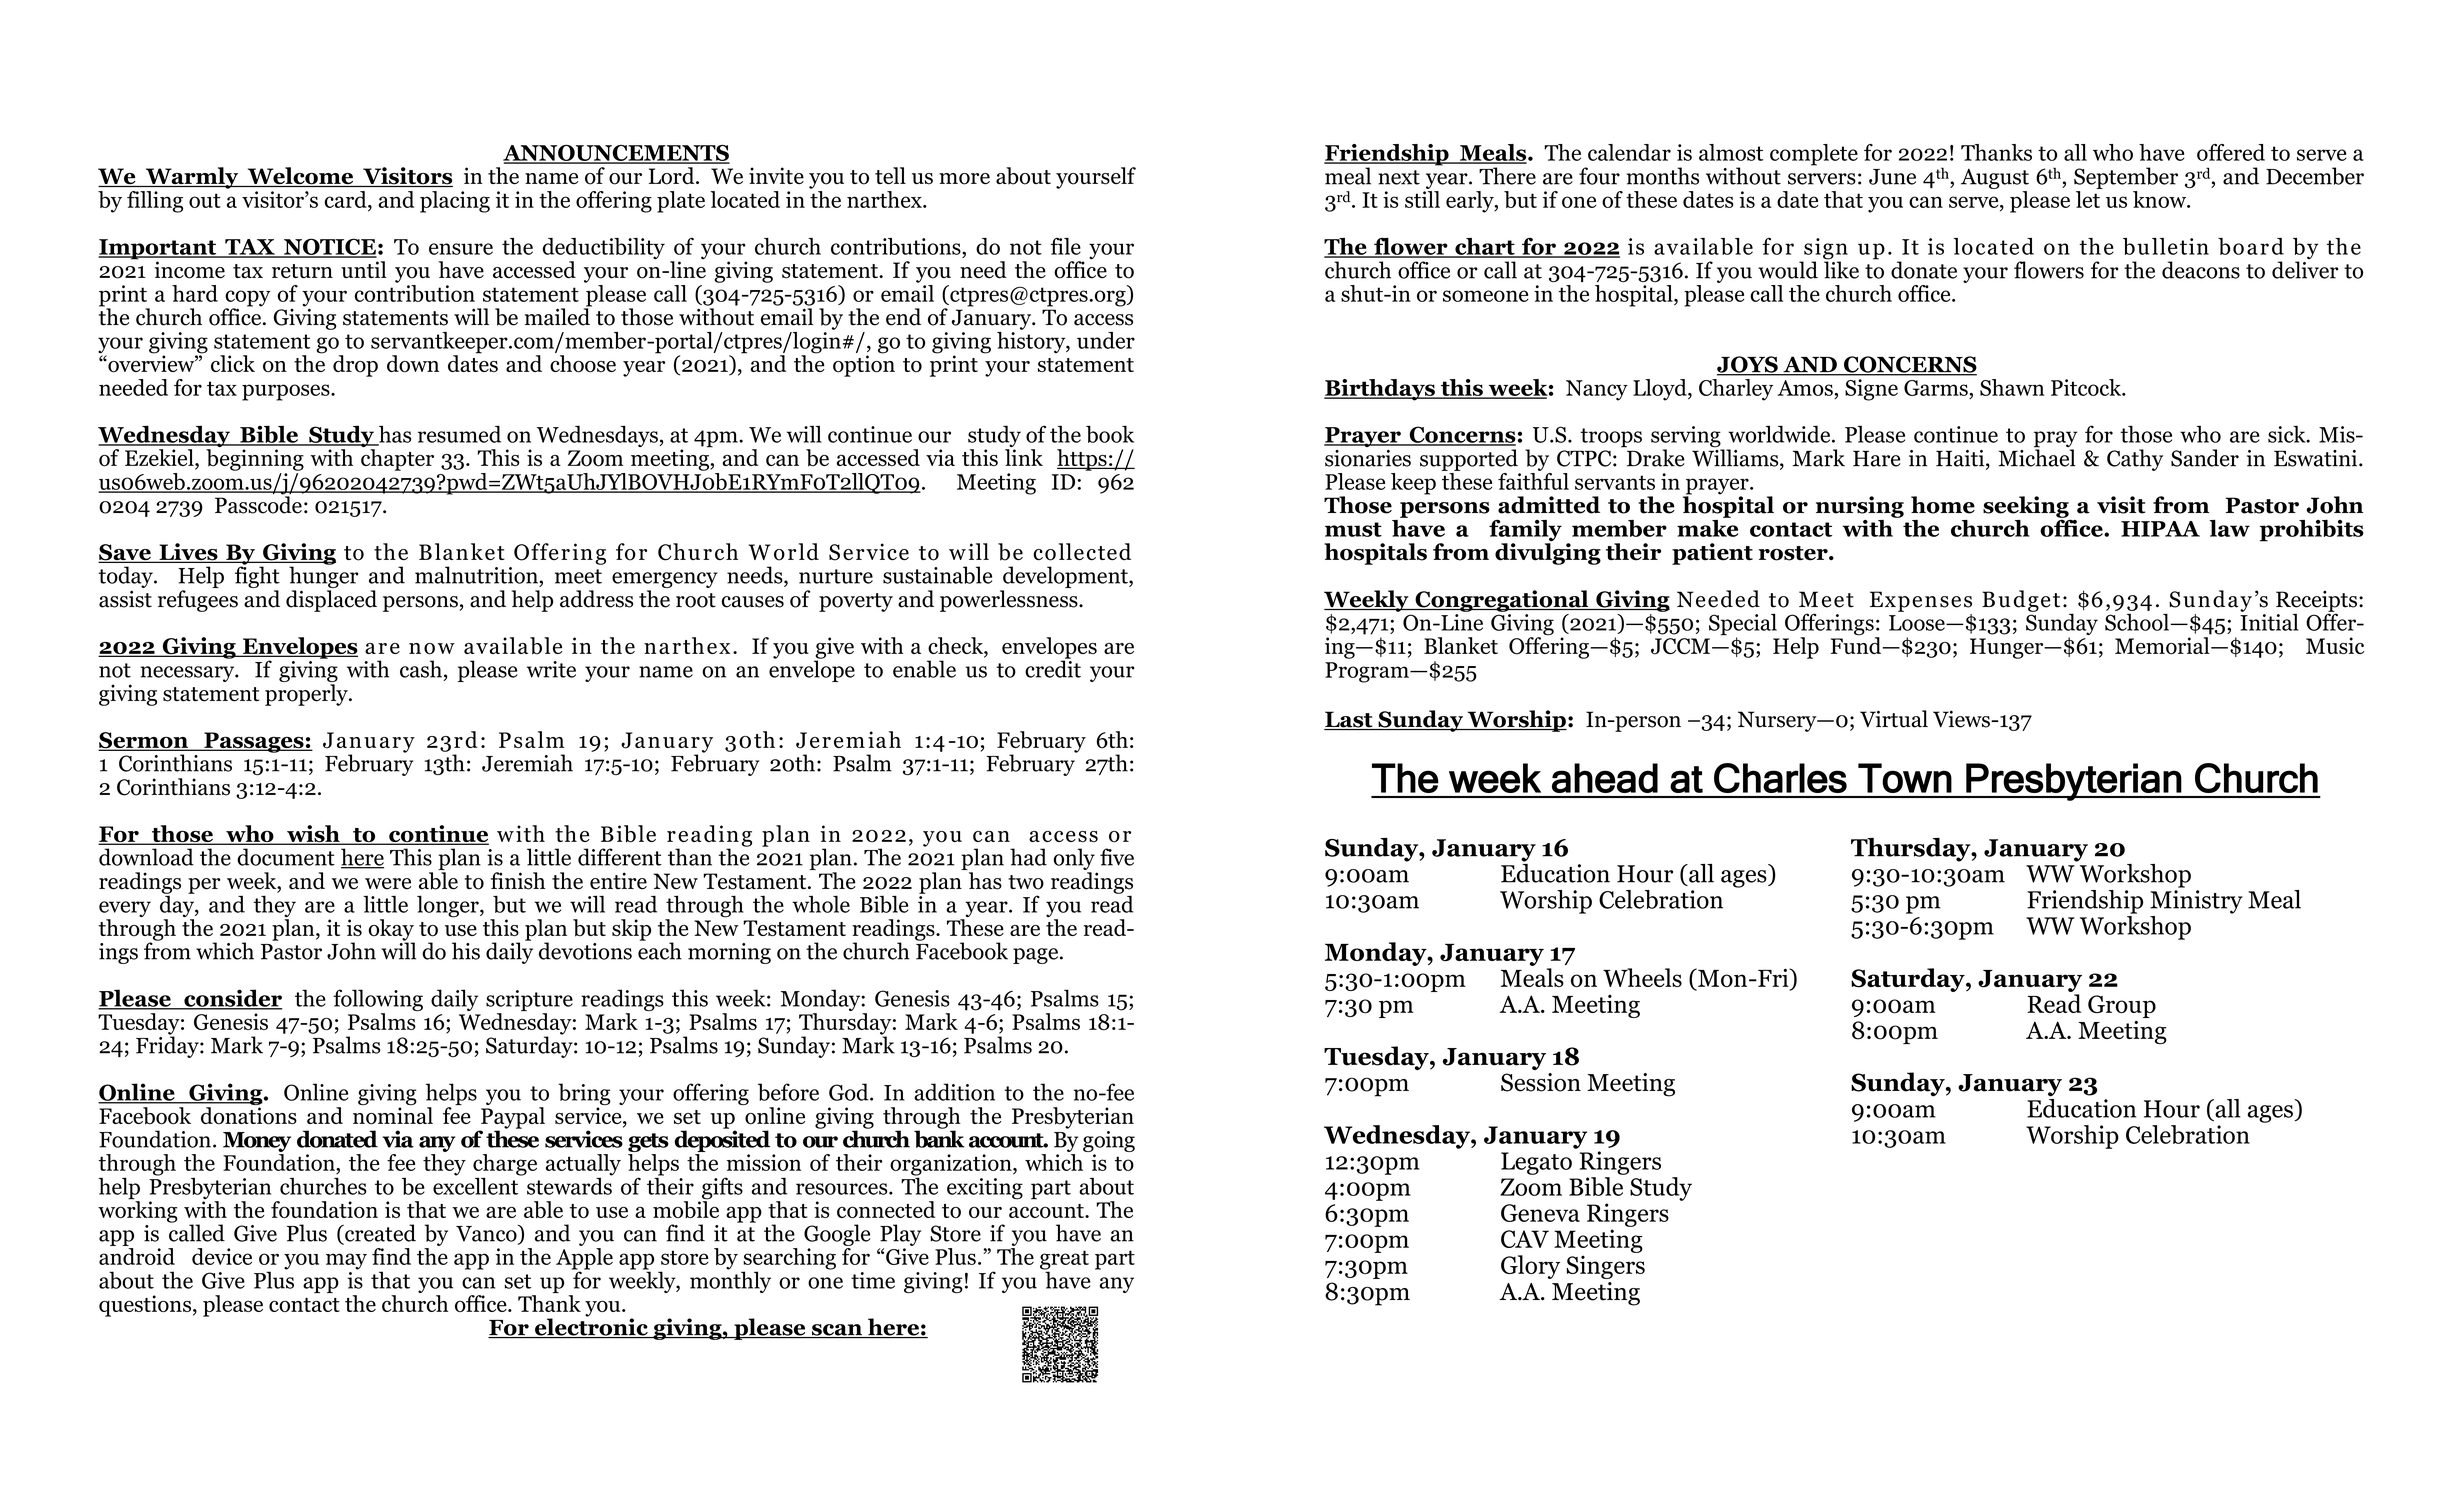 This screenshot has height=1493, width=2459. I want to click on Virtual, so click(1894, 719).
